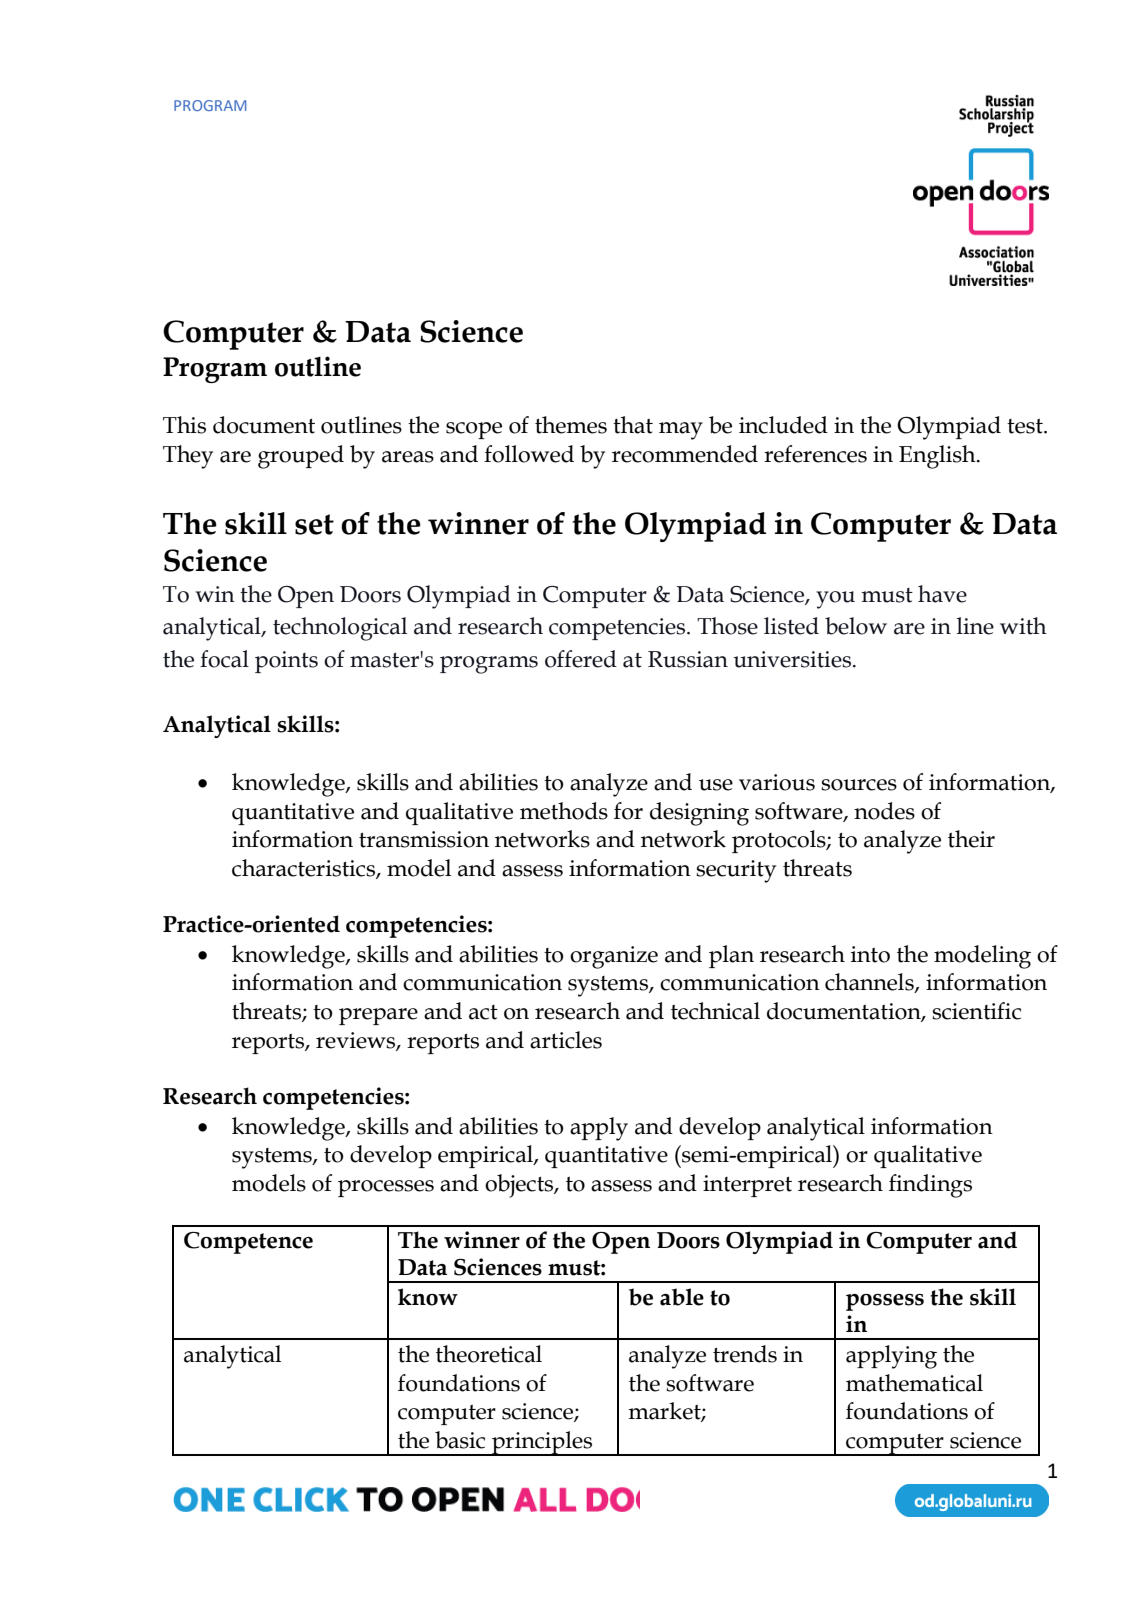  I want to click on characteristics, so click(304, 869).
